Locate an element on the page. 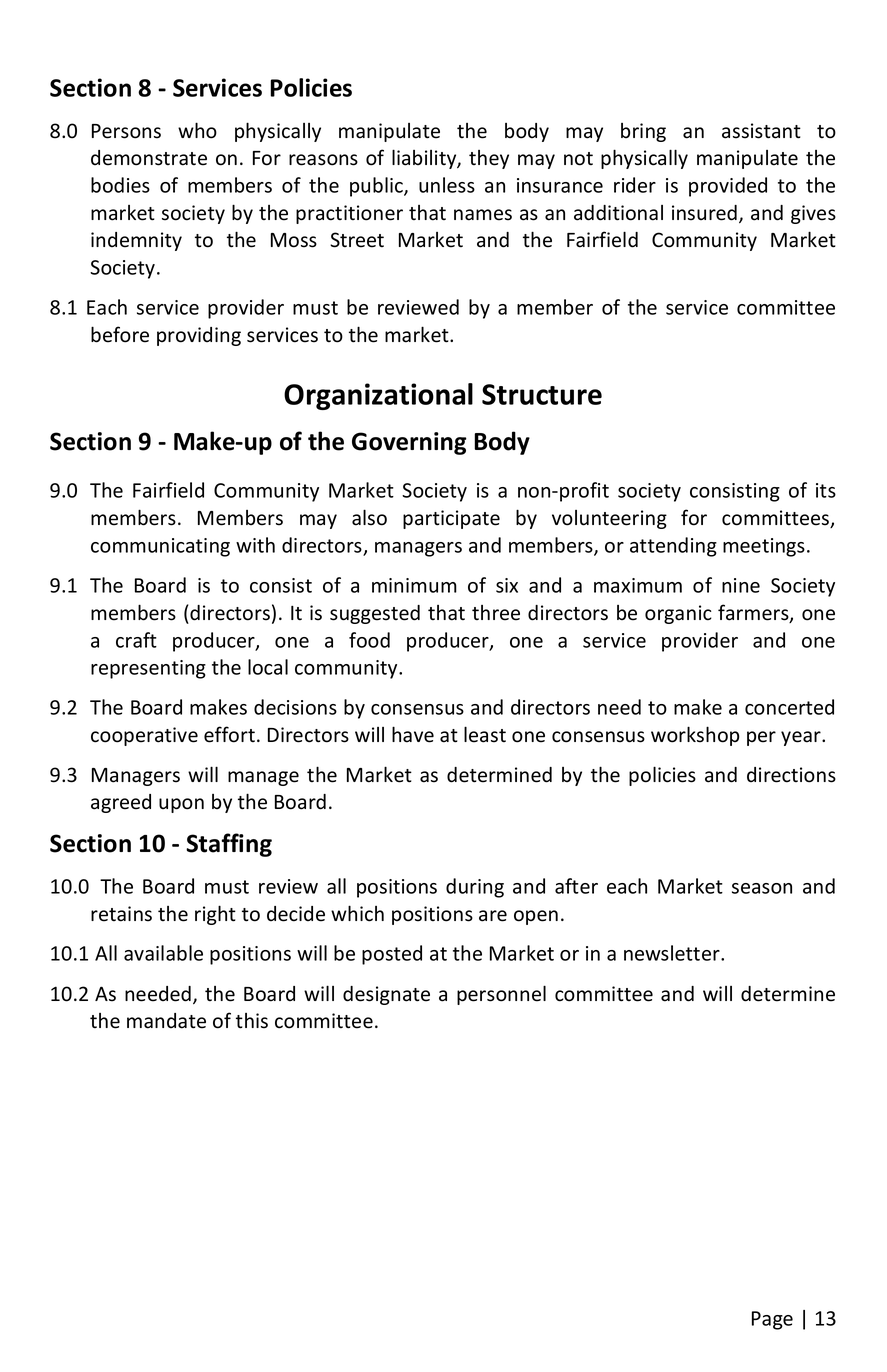 This page has width=887, height=1372. provided is located at coordinates (728, 187).
